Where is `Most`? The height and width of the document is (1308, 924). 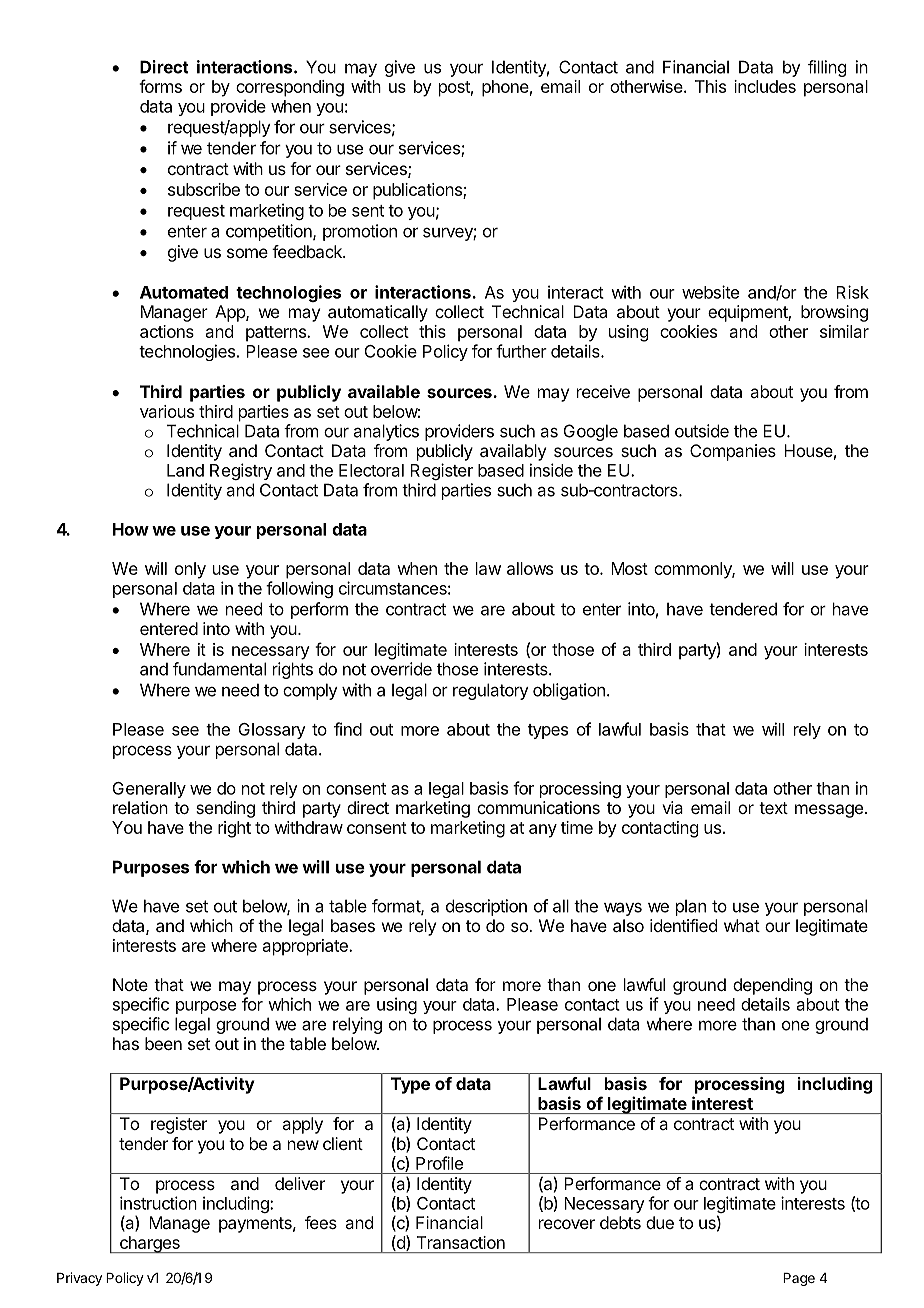
Most is located at coordinates (629, 568).
